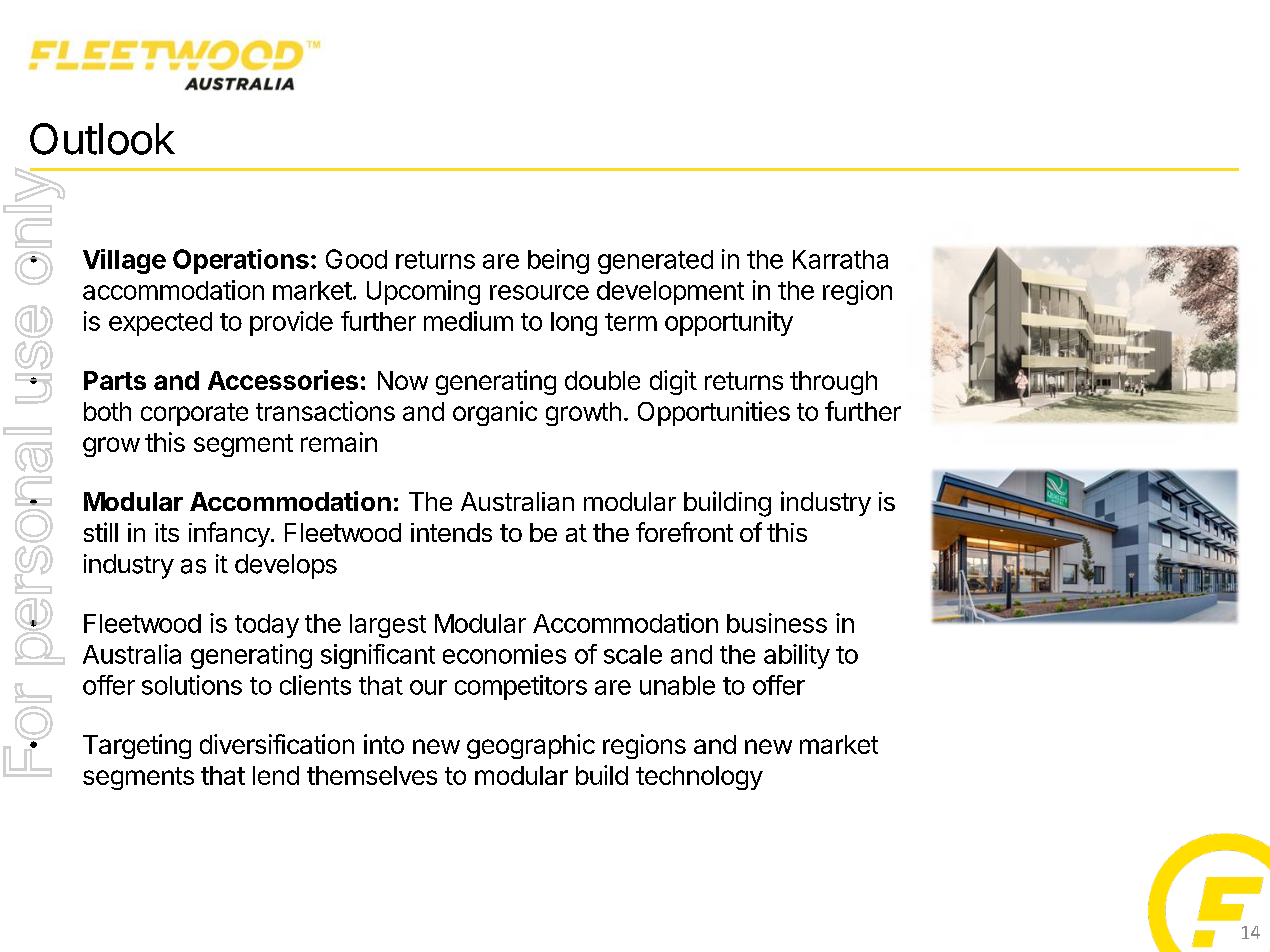 The image size is (1270, 952). Describe the element at coordinates (655, 262) in the page. I see `generated` at that location.
